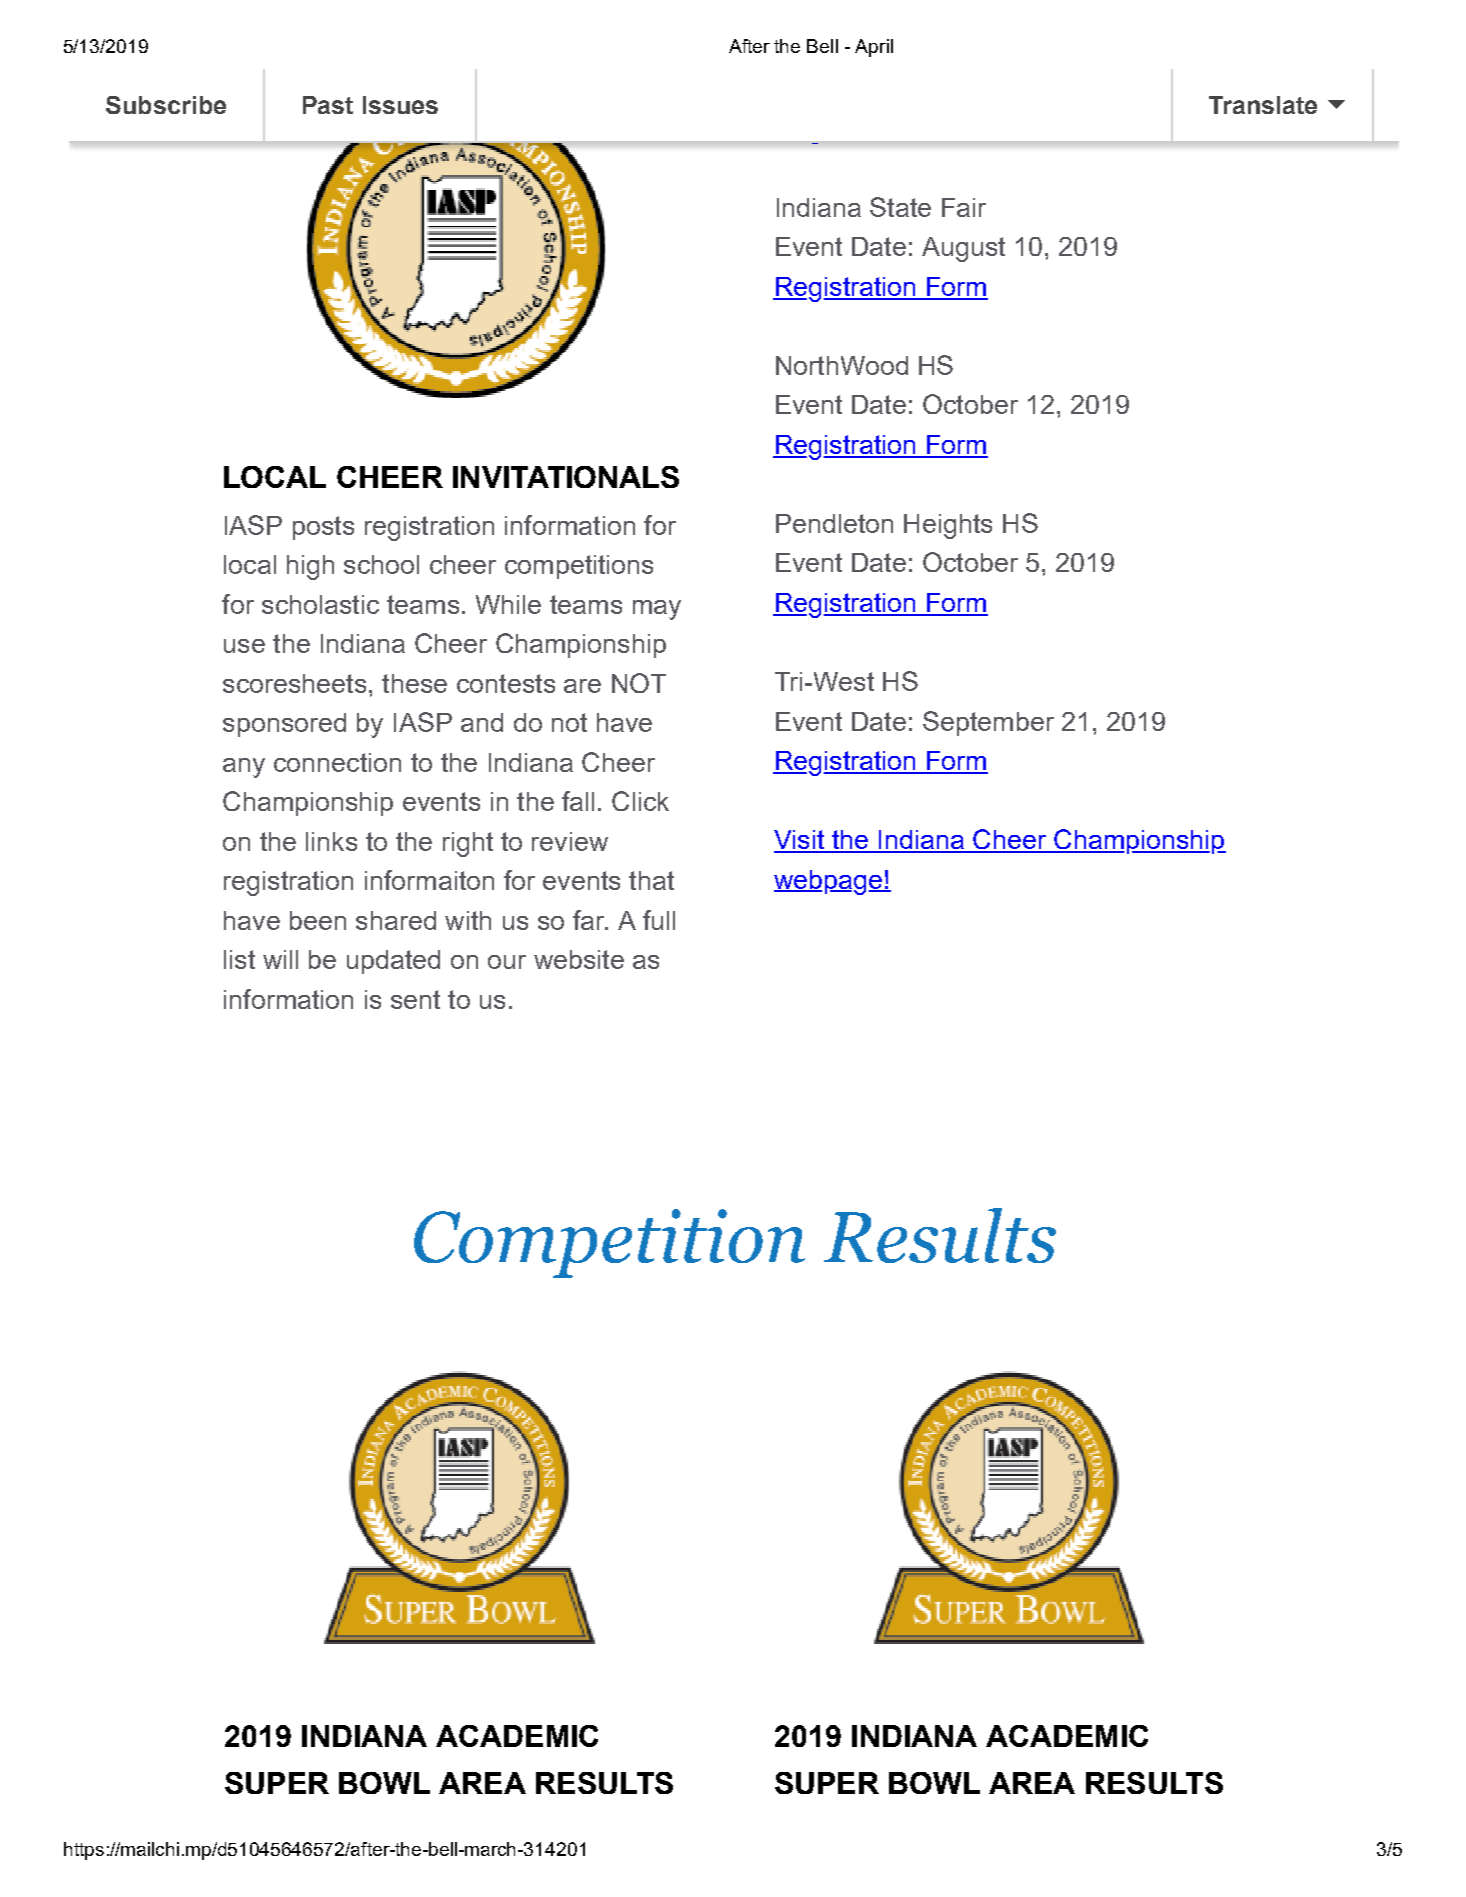 This screenshot has height=1897, width=1466. What do you see at coordinates (963, 249) in the screenshot?
I see `August` at bounding box center [963, 249].
